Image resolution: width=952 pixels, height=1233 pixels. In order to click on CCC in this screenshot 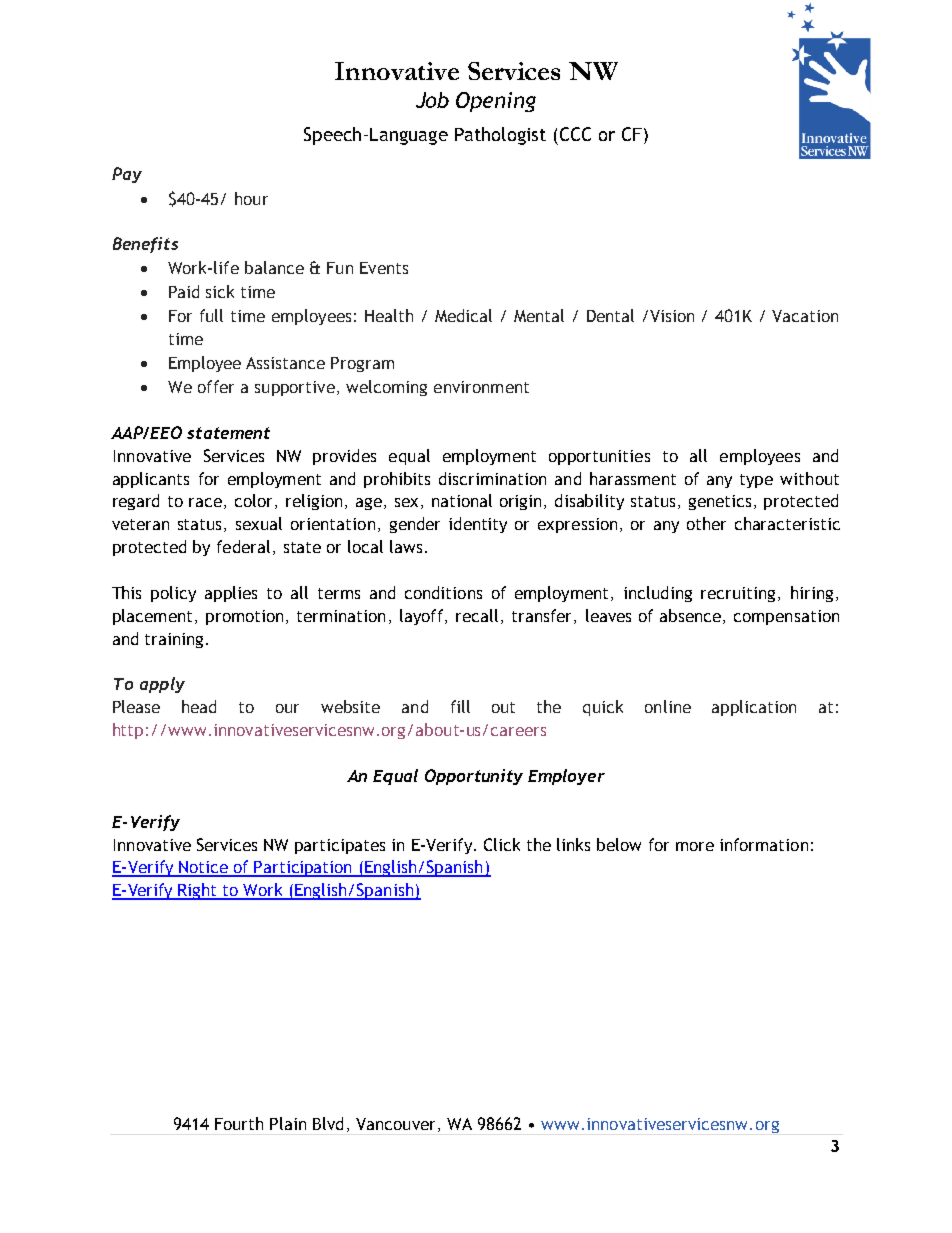, I will do `click(575, 134)`.
